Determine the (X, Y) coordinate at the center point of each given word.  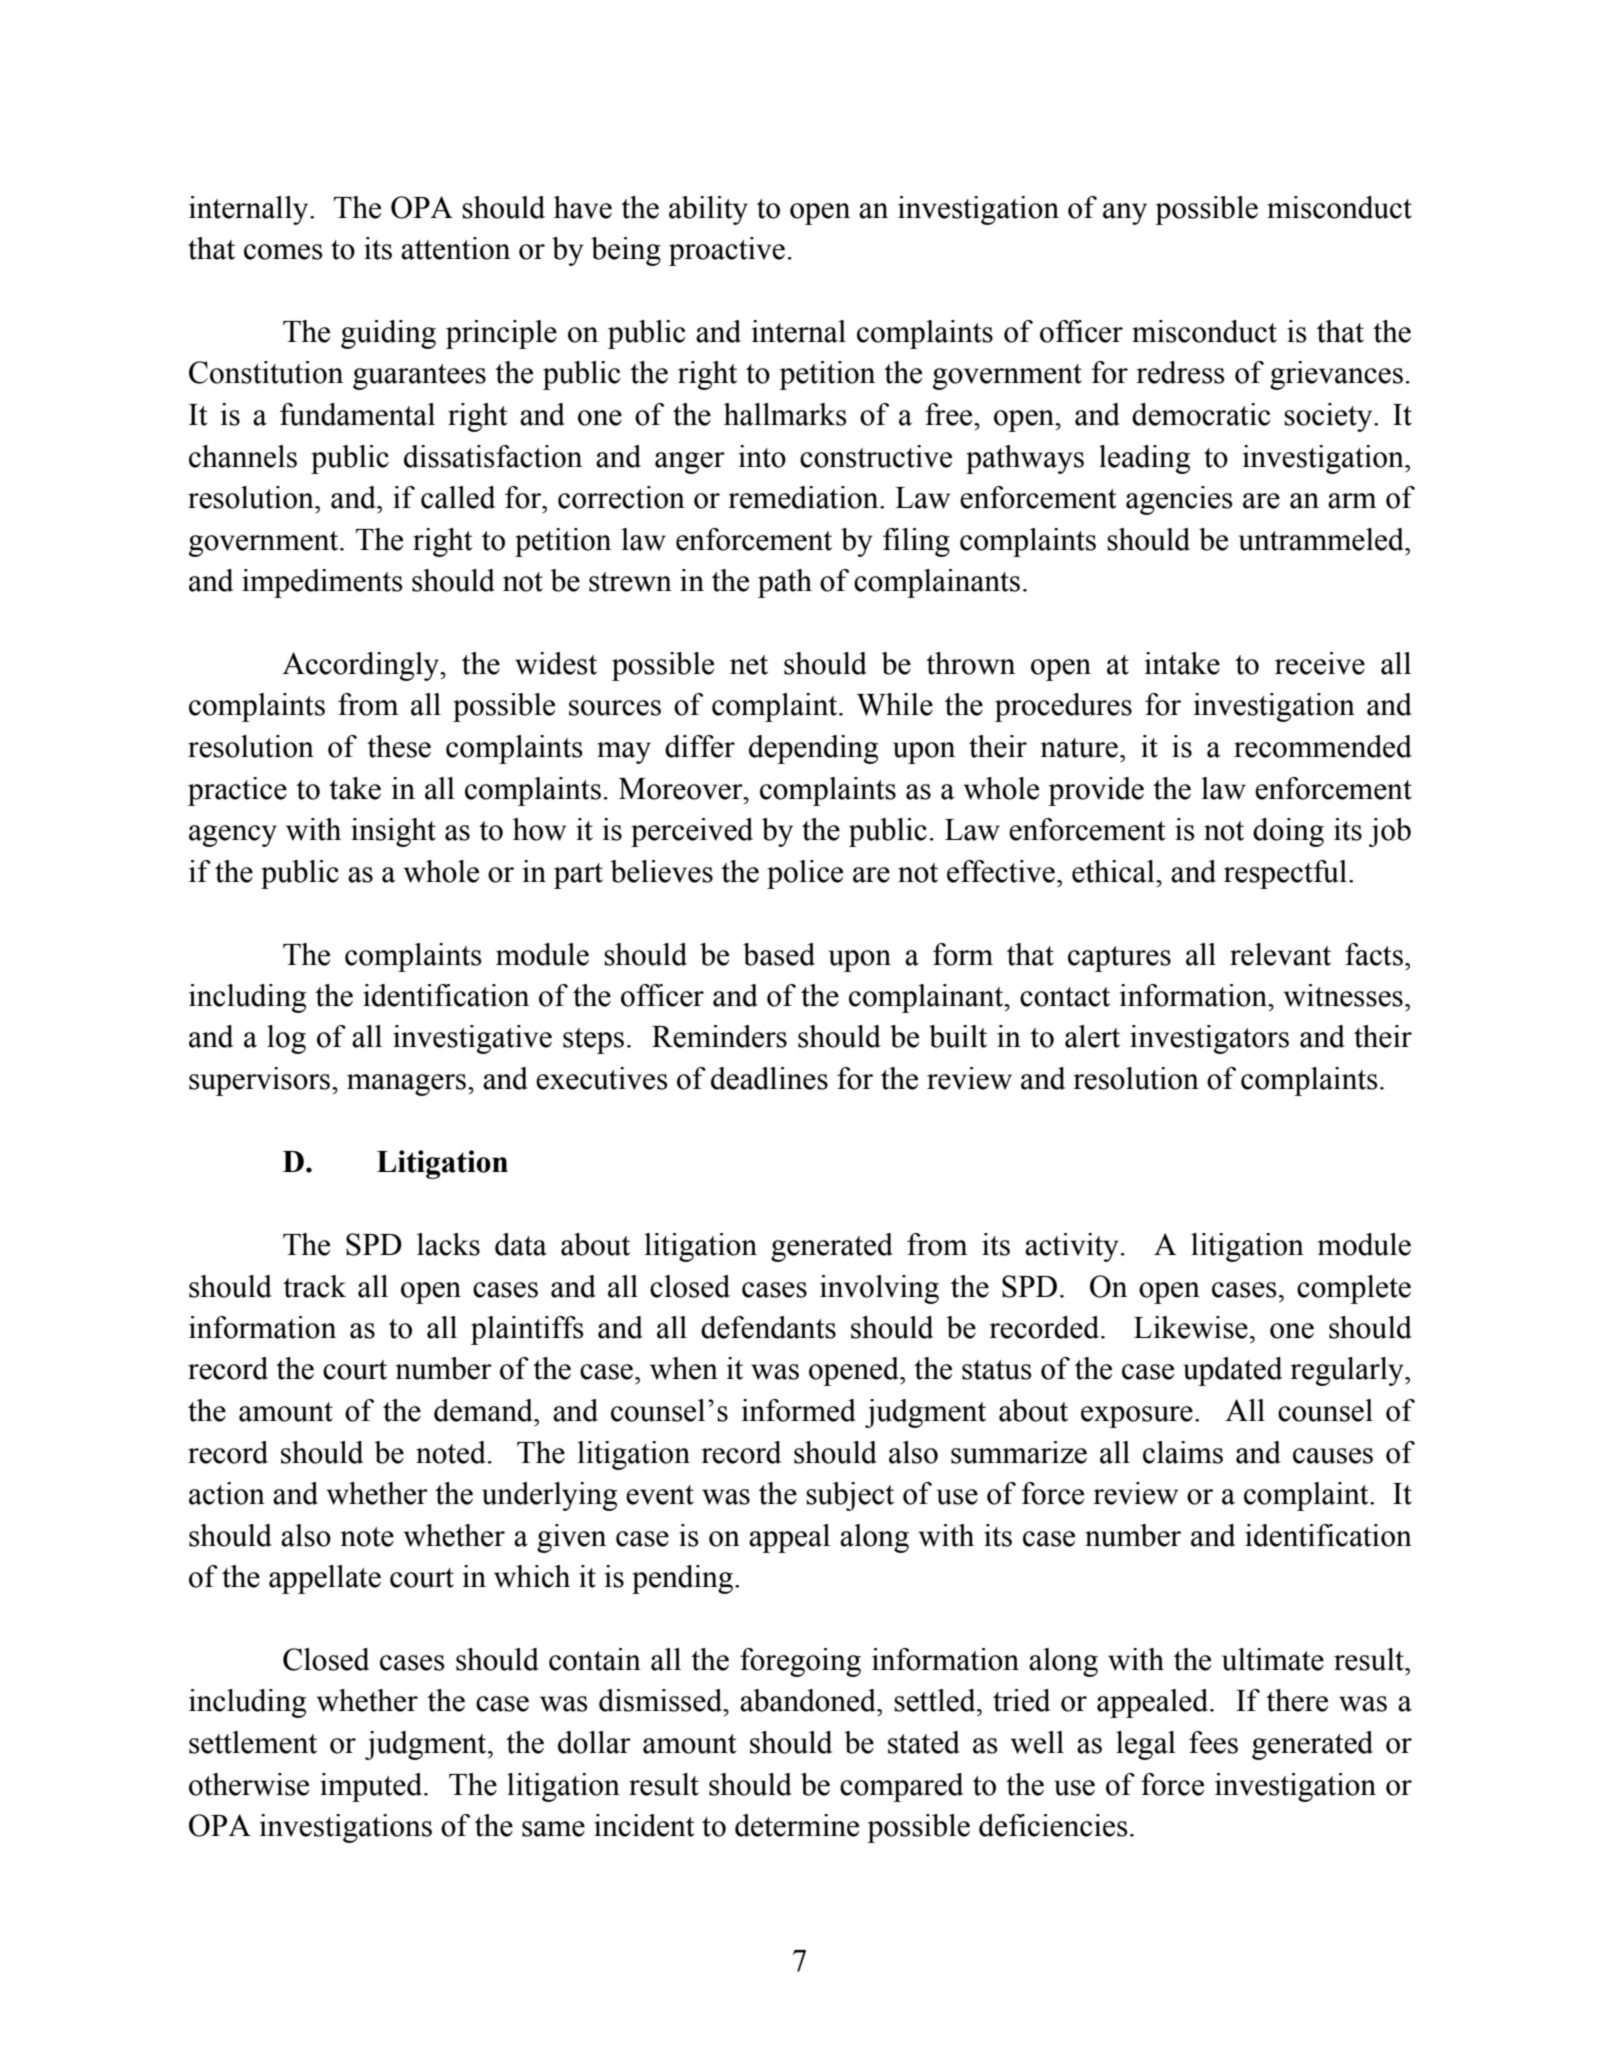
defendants (768, 1327)
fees (1213, 1742)
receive (1320, 663)
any (1125, 214)
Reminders (719, 1036)
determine (797, 1825)
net (749, 665)
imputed (372, 1787)
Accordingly (361, 666)
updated (1232, 1371)
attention (455, 248)
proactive (727, 251)
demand (484, 1410)
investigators (1209, 1039)
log (286, 1039)
